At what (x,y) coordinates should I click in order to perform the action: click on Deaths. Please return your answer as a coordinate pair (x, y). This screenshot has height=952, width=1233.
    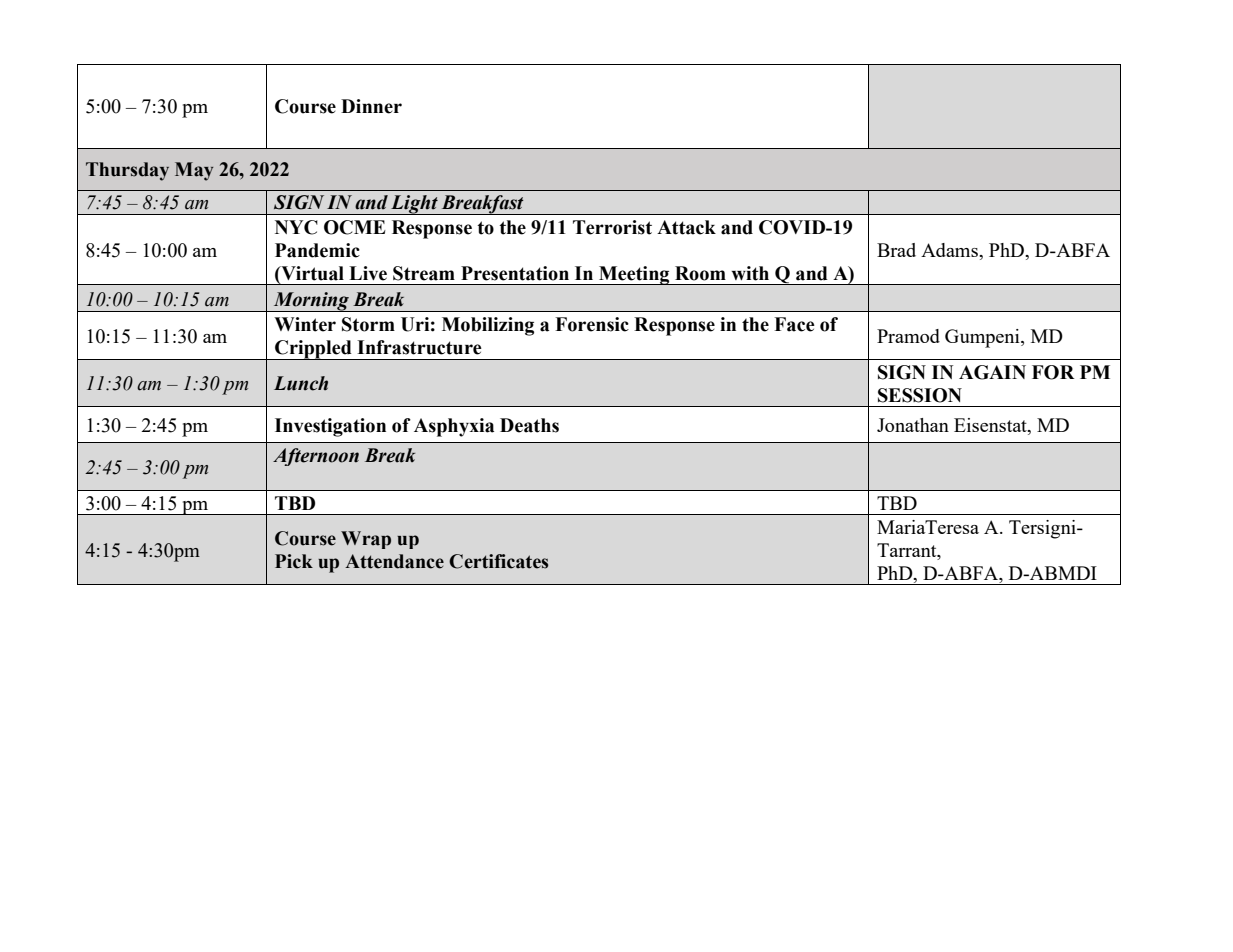
    Looking at the image, I should click on (529, 425).
